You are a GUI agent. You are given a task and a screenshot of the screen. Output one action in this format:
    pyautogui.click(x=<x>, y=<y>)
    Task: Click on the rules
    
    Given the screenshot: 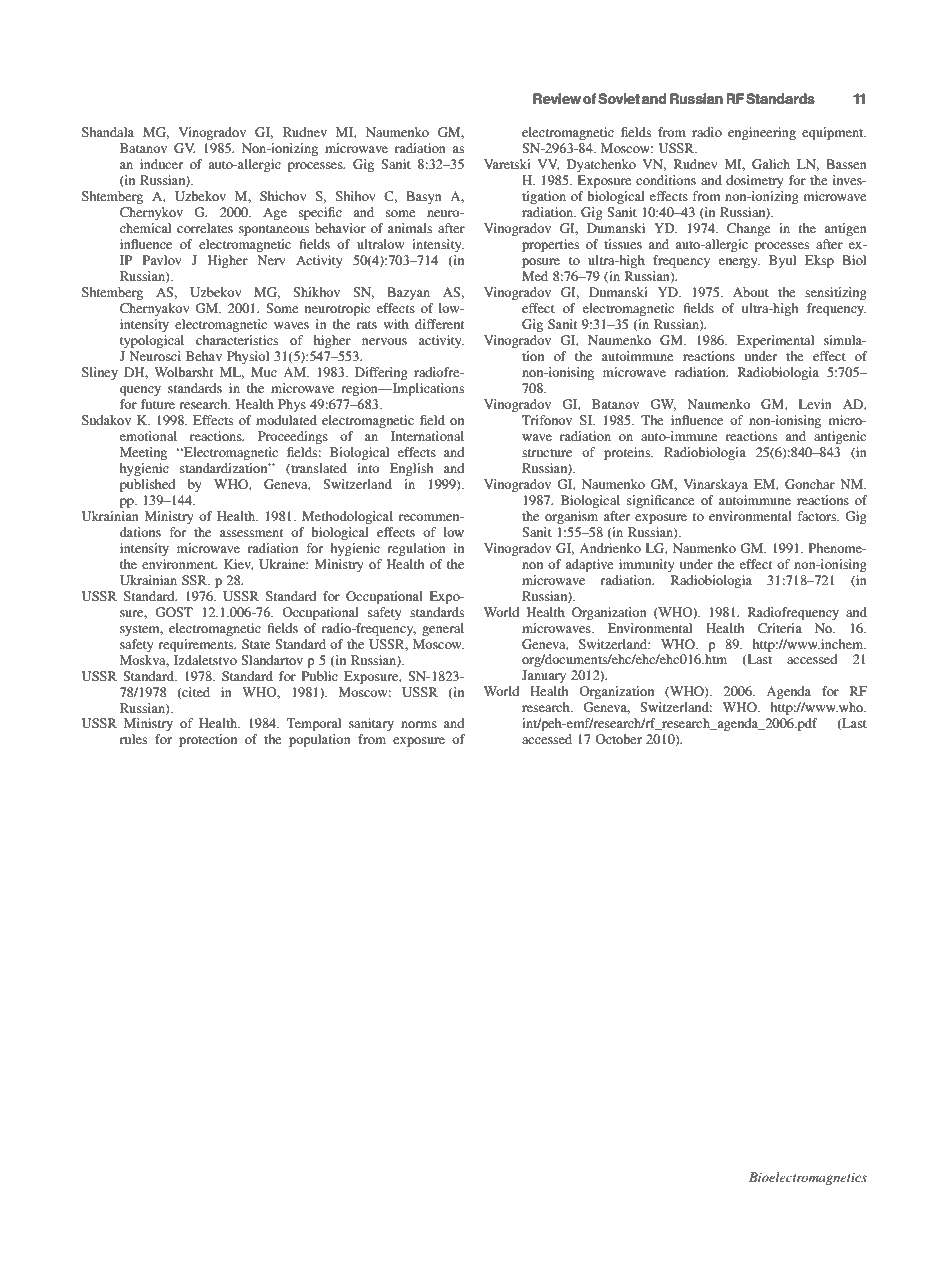 What is the action you would take?
    pyautogui.click(x=133, y=739)
